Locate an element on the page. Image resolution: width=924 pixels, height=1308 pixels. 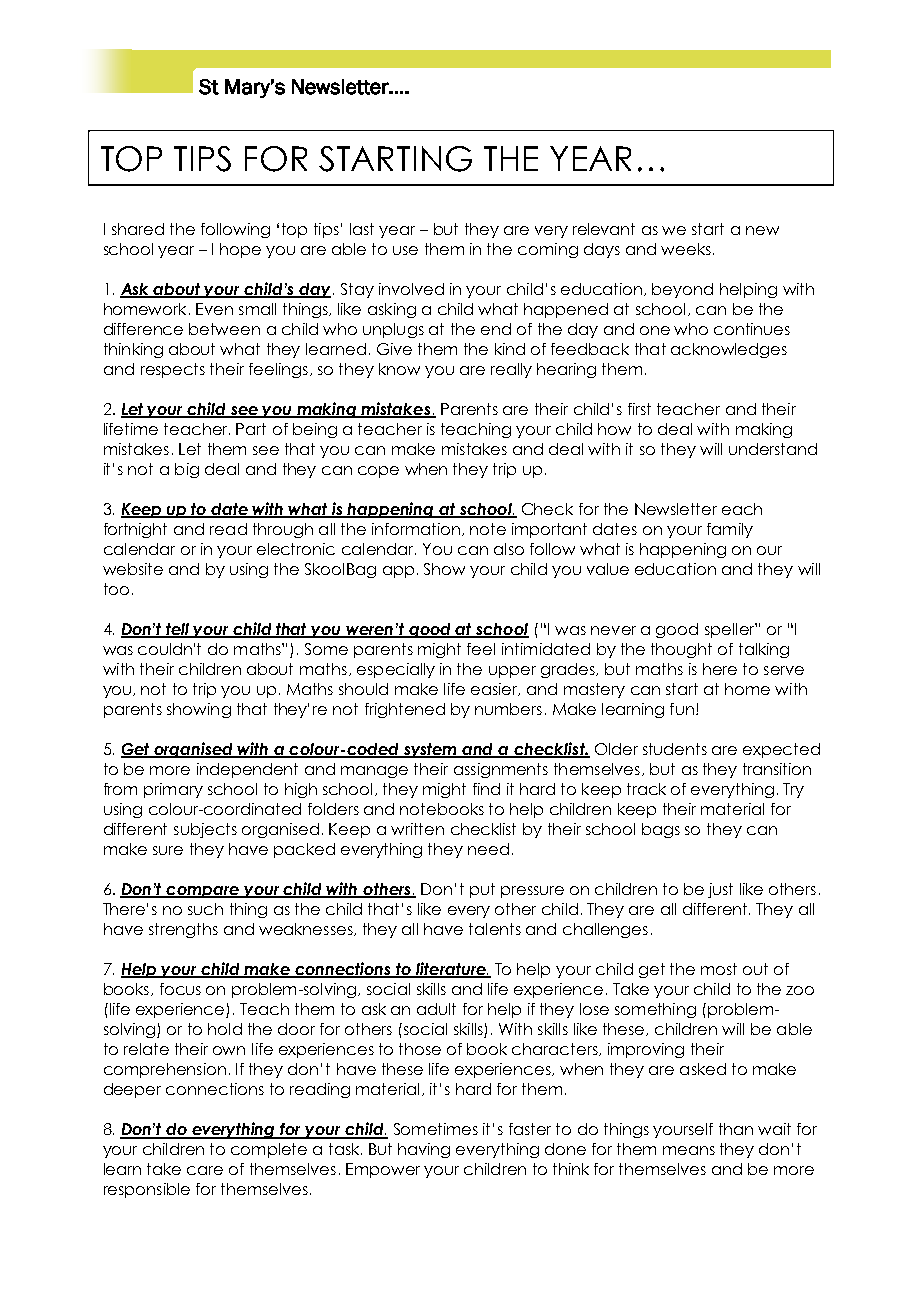
fun is located at coordinates (682, 709).
